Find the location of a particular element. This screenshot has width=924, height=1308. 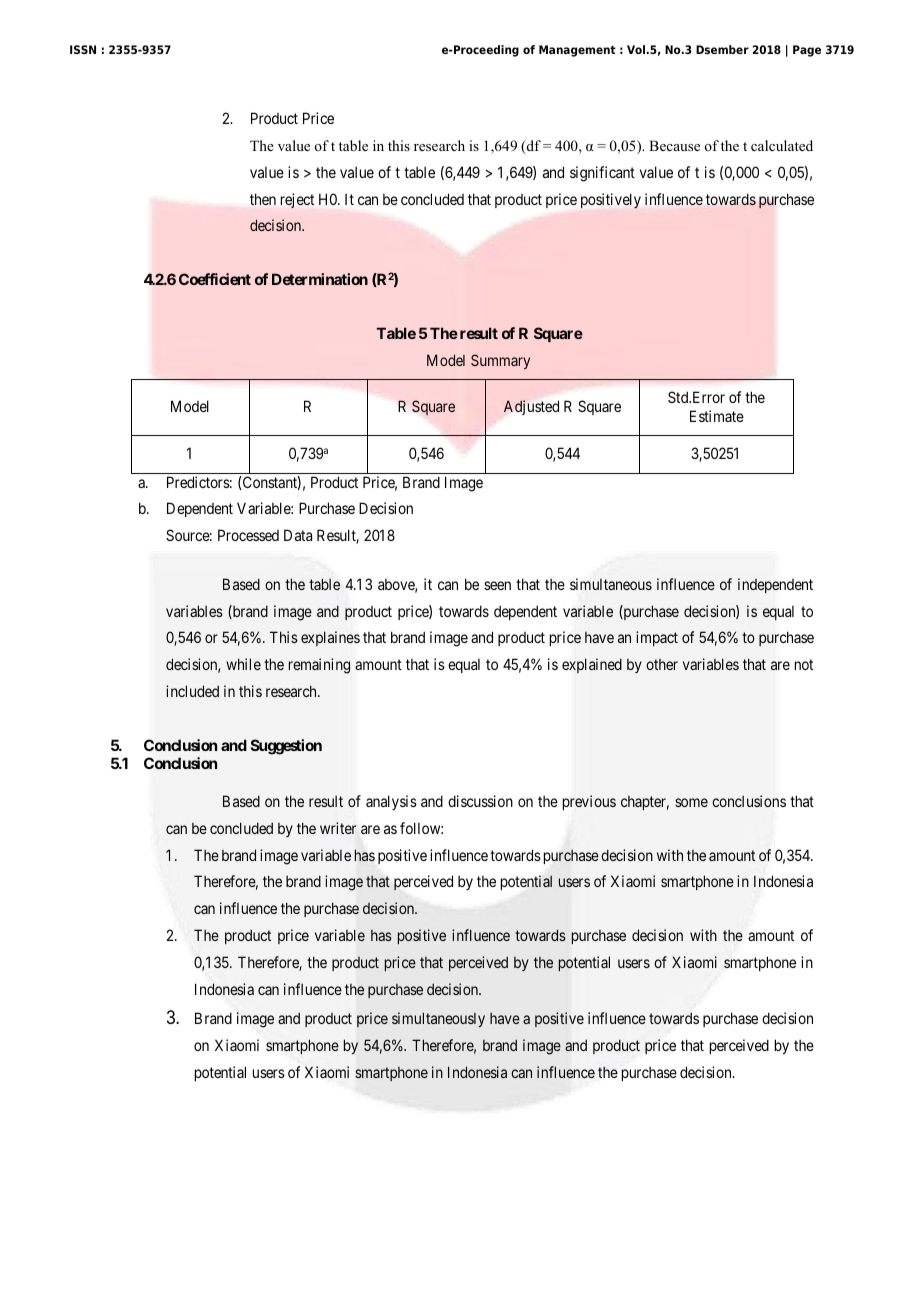

Management is located at coordinates (577, 51).
